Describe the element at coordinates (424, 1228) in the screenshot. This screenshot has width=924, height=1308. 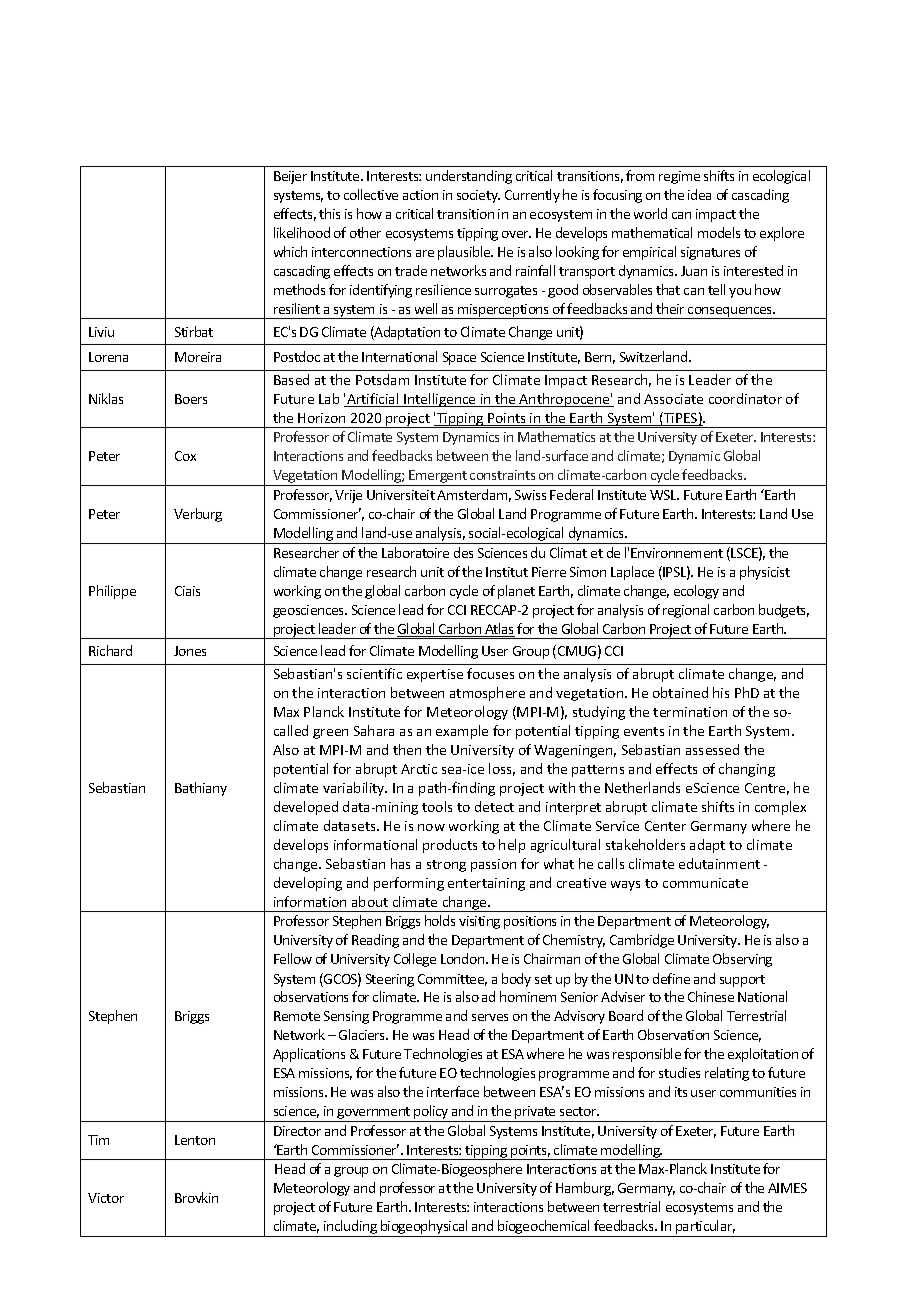
I see `biogeophysical` at that location.
